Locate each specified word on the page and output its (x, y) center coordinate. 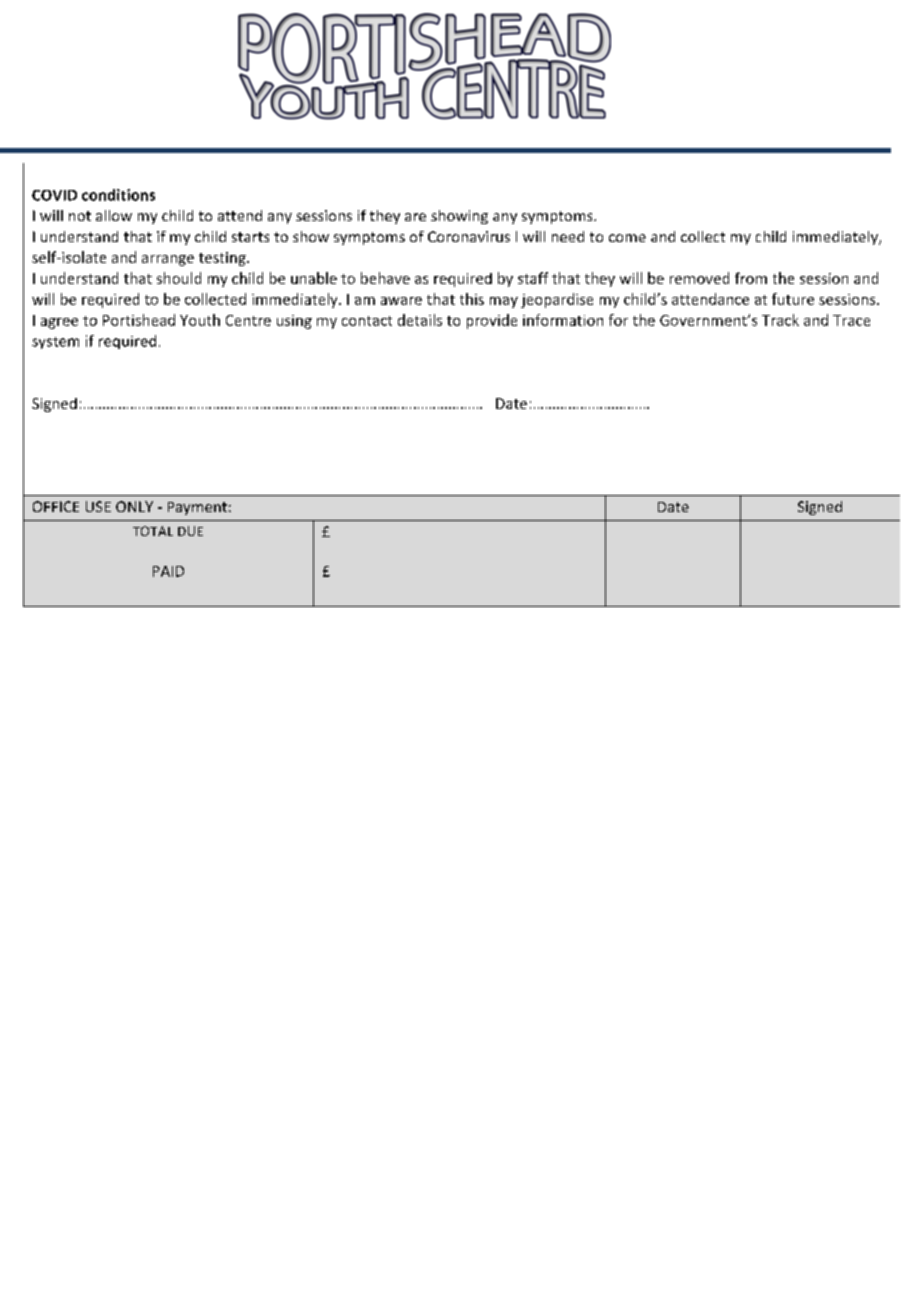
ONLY (134, 506)
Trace (851, 320)
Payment (197, 508)
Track (780, 320)
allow (114, 215)
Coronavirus (469, 236)
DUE (190, 531)
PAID (168, 571)
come (627, 238)
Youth (200, 320)
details (420, 320)
